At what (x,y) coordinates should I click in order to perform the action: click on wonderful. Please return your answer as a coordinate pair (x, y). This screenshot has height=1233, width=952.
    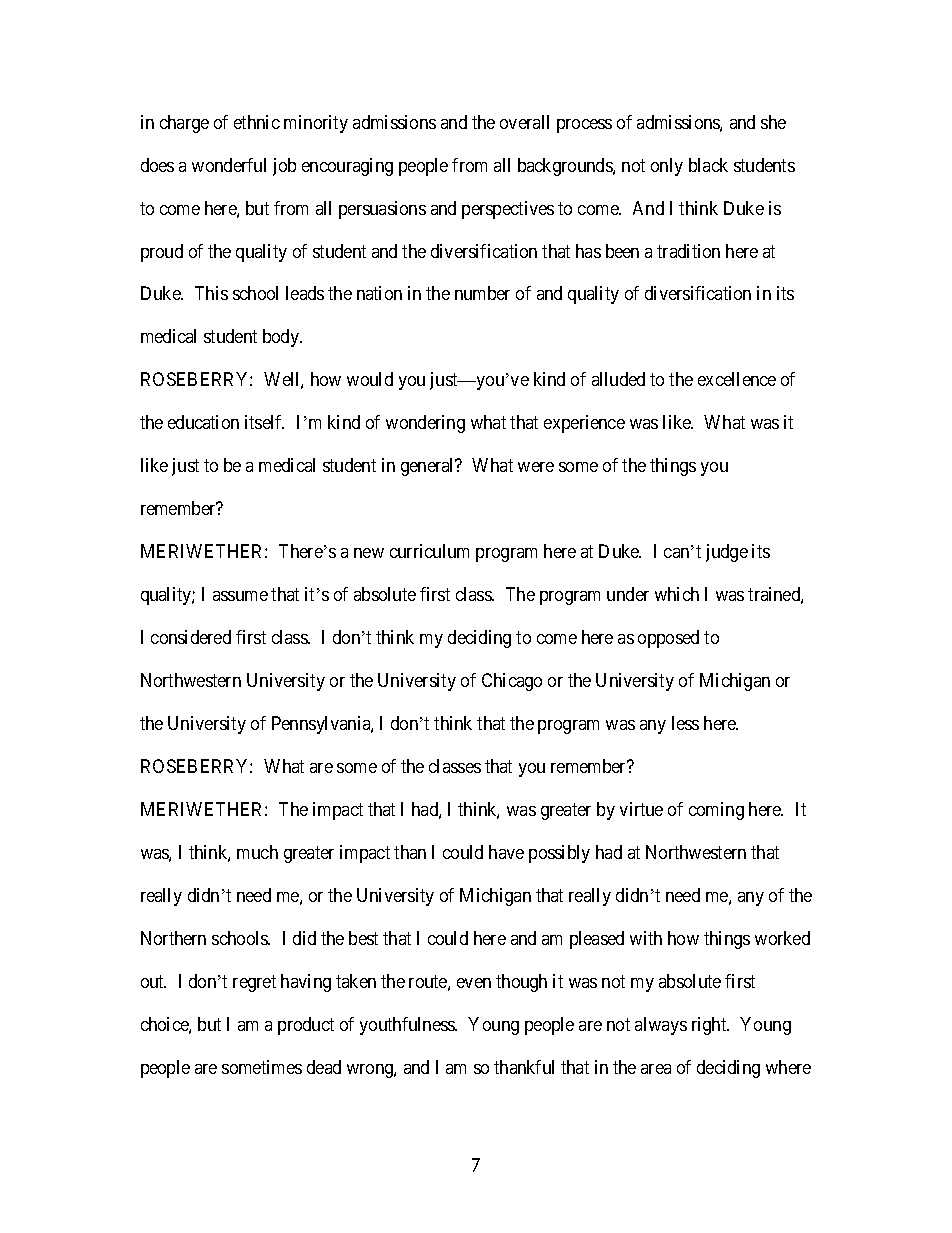
    Looking at the image, I should click on (229, 165).
